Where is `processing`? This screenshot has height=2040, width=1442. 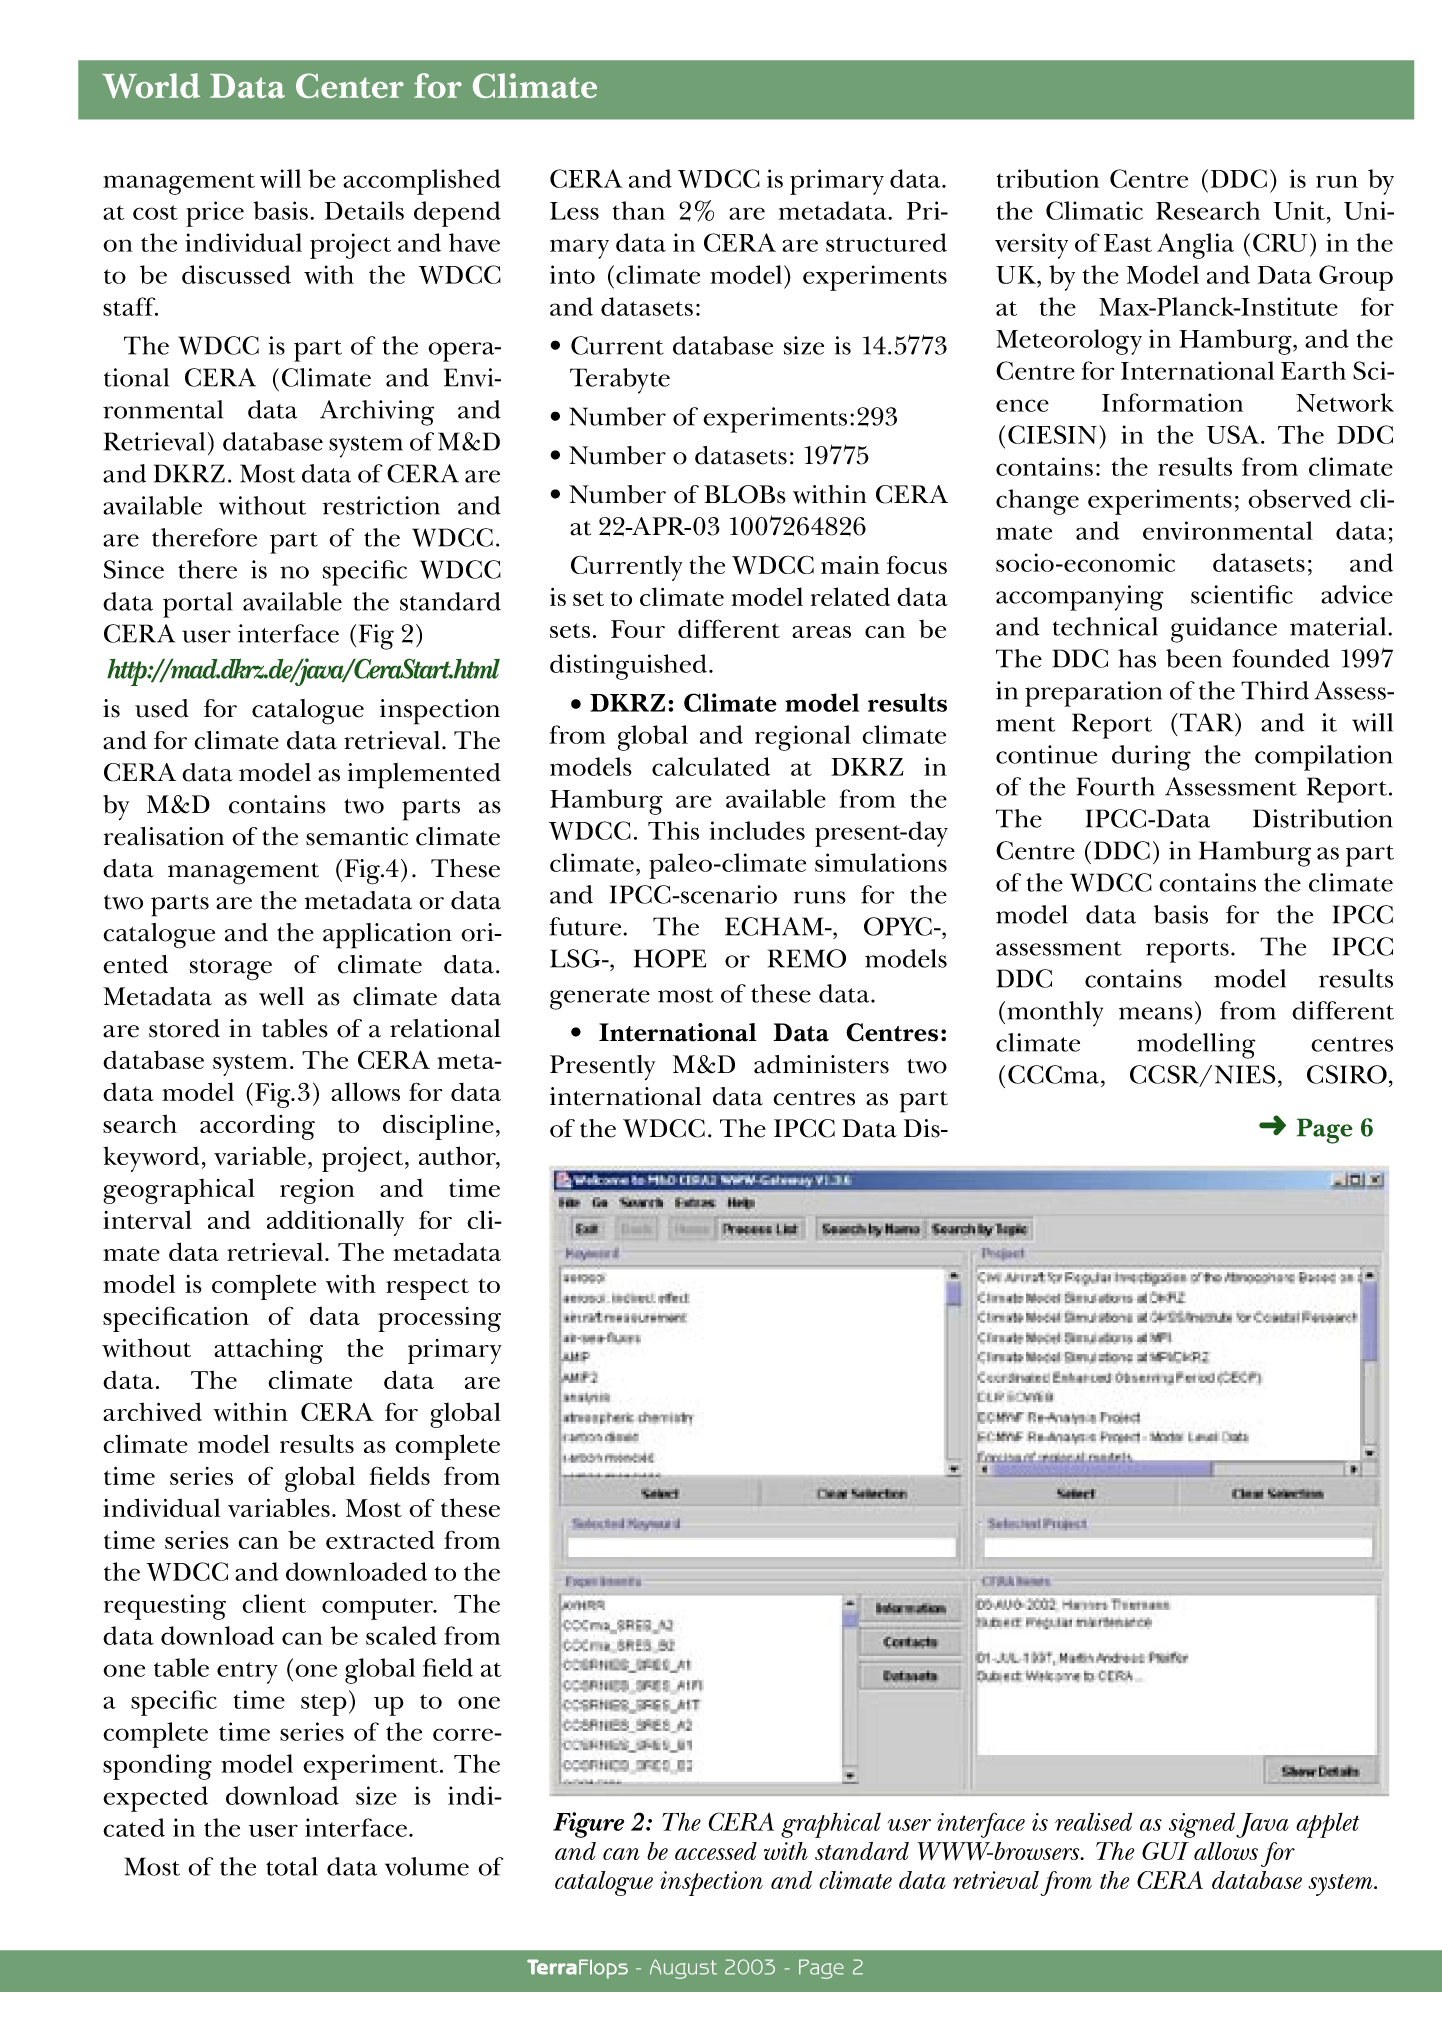
processing is located at coordinates (439, 1319).
